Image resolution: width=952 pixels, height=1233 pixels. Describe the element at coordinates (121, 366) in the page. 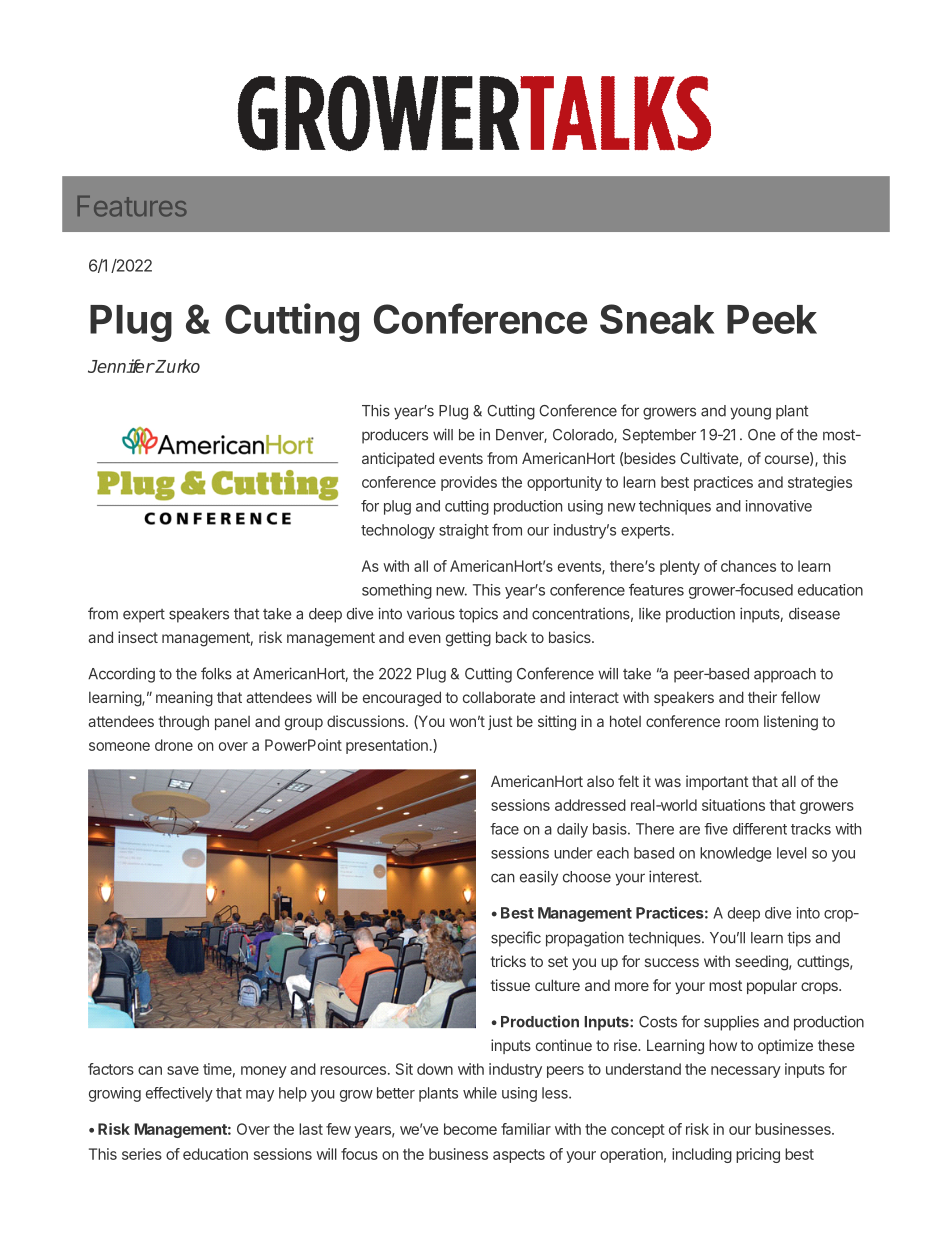

I see `Jennifer` at that location.
